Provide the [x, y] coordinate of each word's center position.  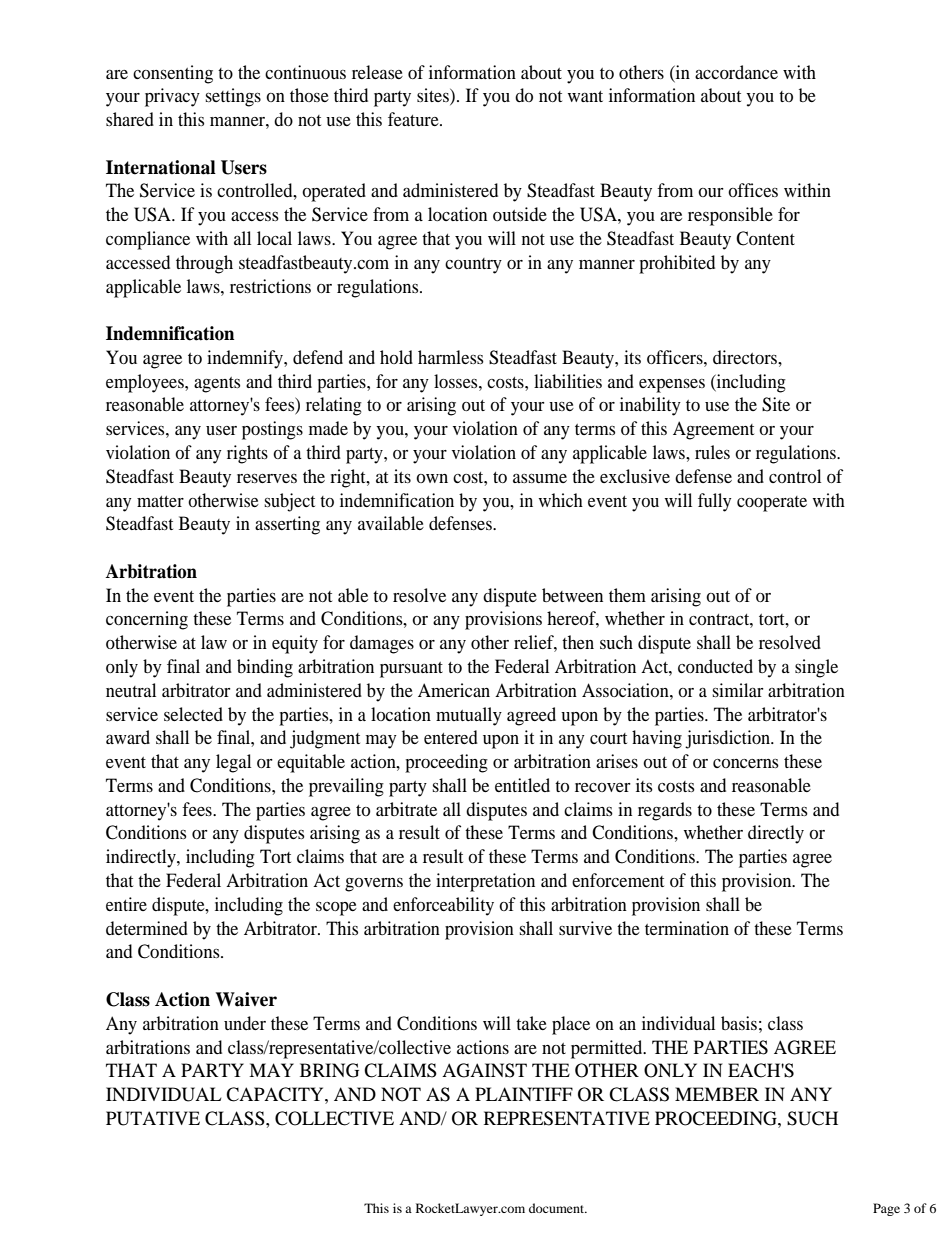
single [816, 668]
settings [233, 97]
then [578, 642]
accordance [736, 72]
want [585, 96]
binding [265, 668]
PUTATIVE [153, 1118]
